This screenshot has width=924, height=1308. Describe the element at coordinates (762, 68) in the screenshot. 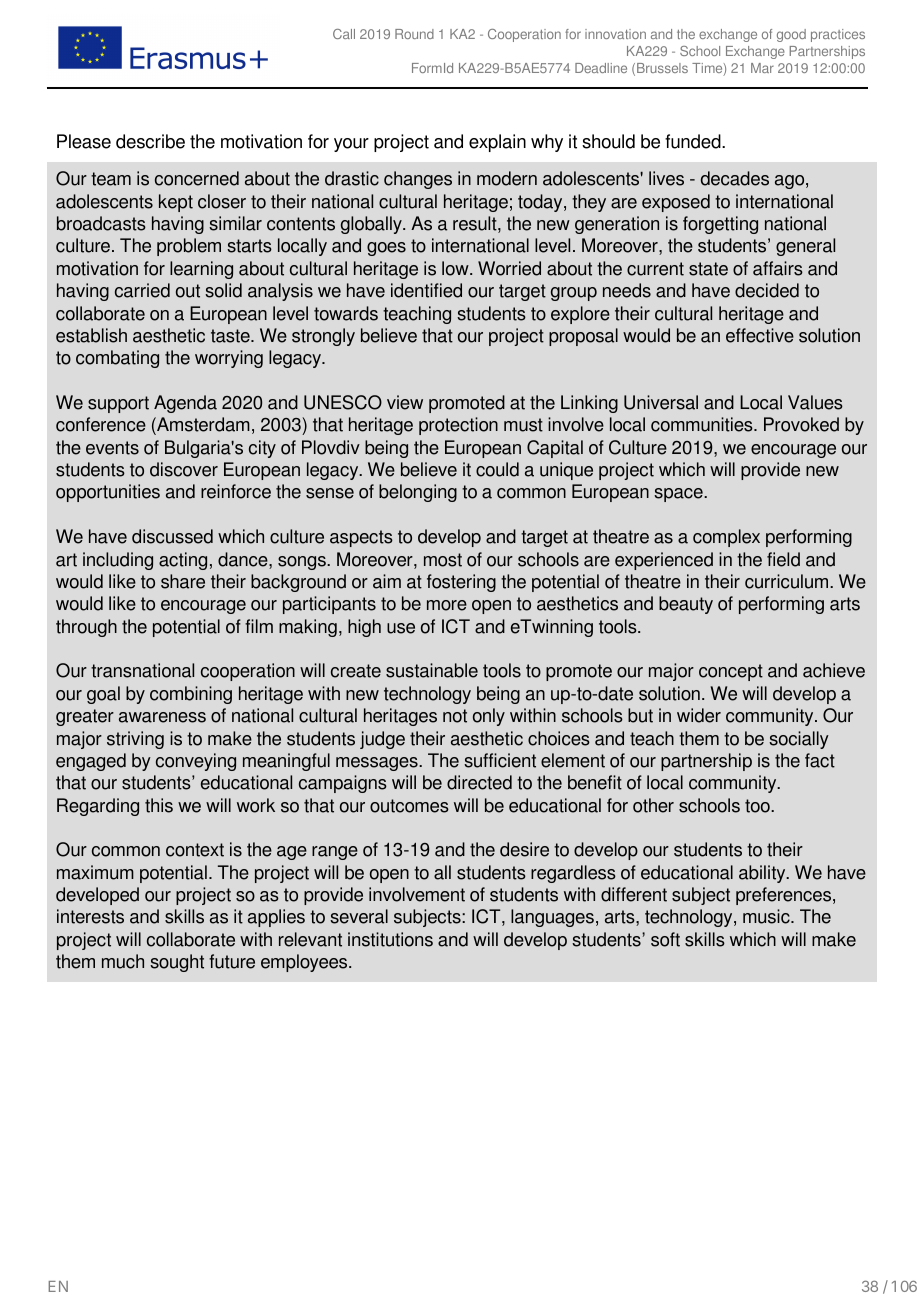

I see `Mar` at that location.
